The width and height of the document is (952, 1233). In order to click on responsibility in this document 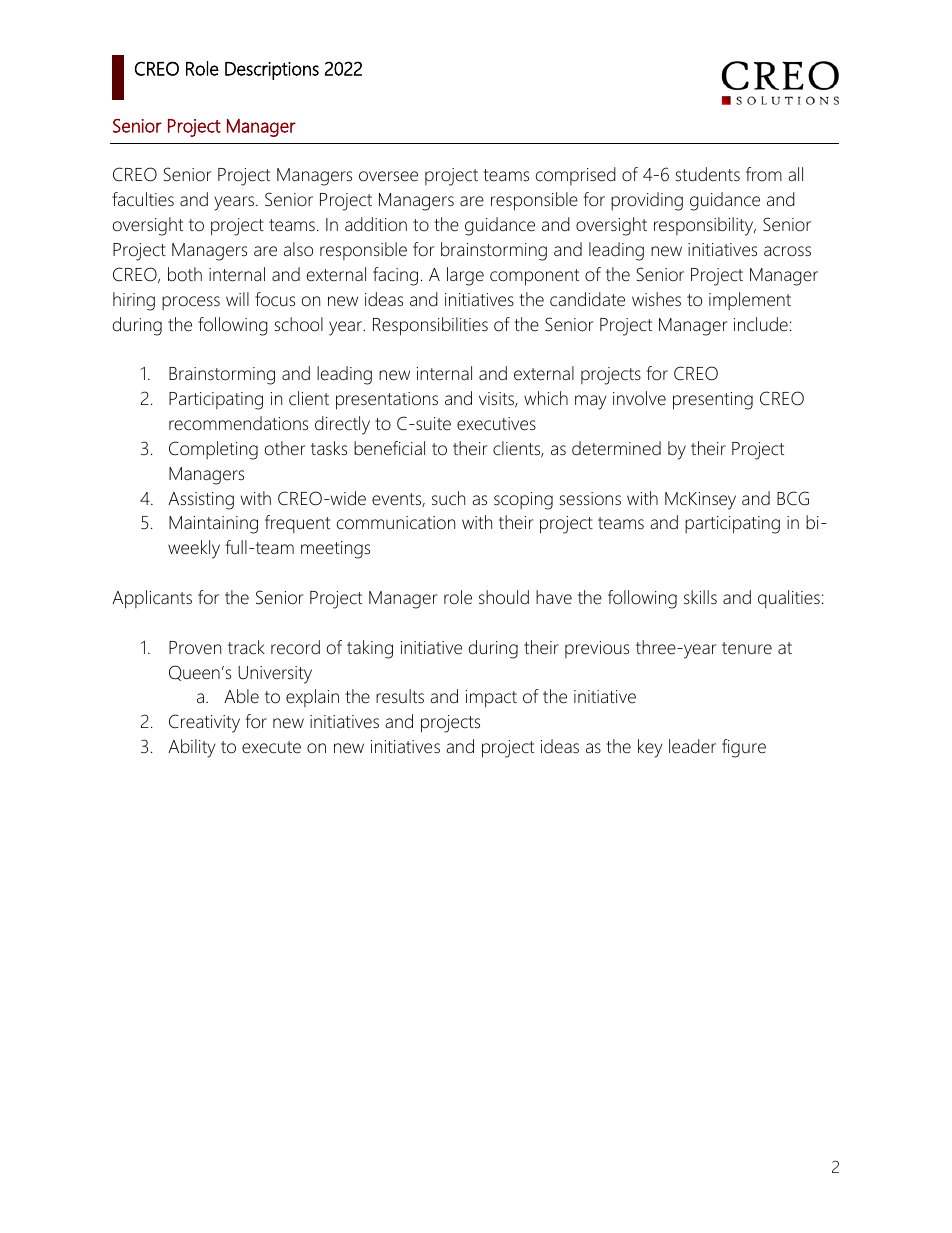, I will do `click(705, 226)`.
